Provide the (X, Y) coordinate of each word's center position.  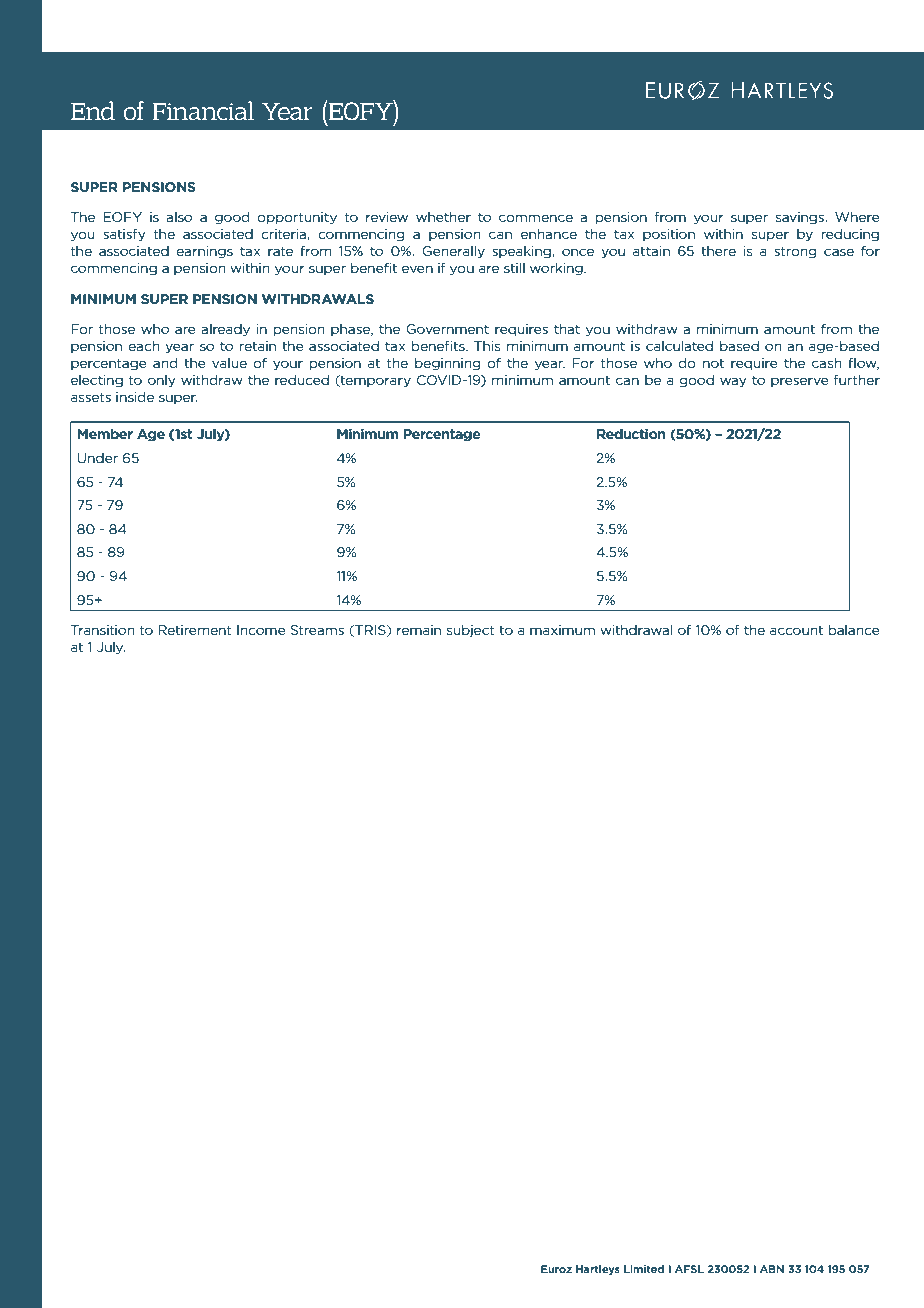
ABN (772, 1269)
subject (471, 631)
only (162, 381)
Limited (644, 1269)
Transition (103, 630)
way (733, 382)
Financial (203, 111)
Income (261, 630)
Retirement (195, 630)
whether (443, 217)
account (796, 630)
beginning (447, 364)
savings (801, 218)
